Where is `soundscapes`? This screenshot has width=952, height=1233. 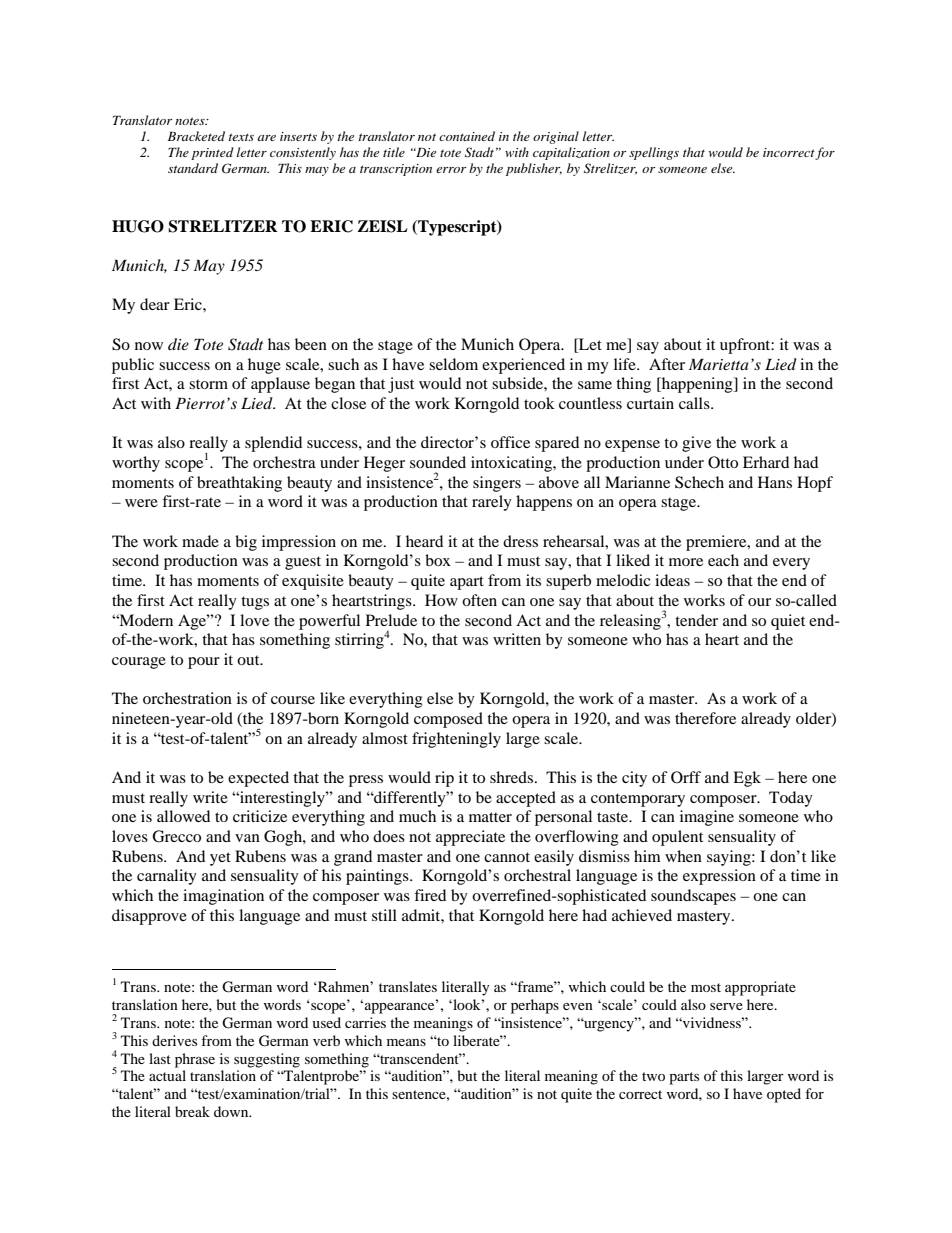
soundscapes is located at coordinates (693, 897).
